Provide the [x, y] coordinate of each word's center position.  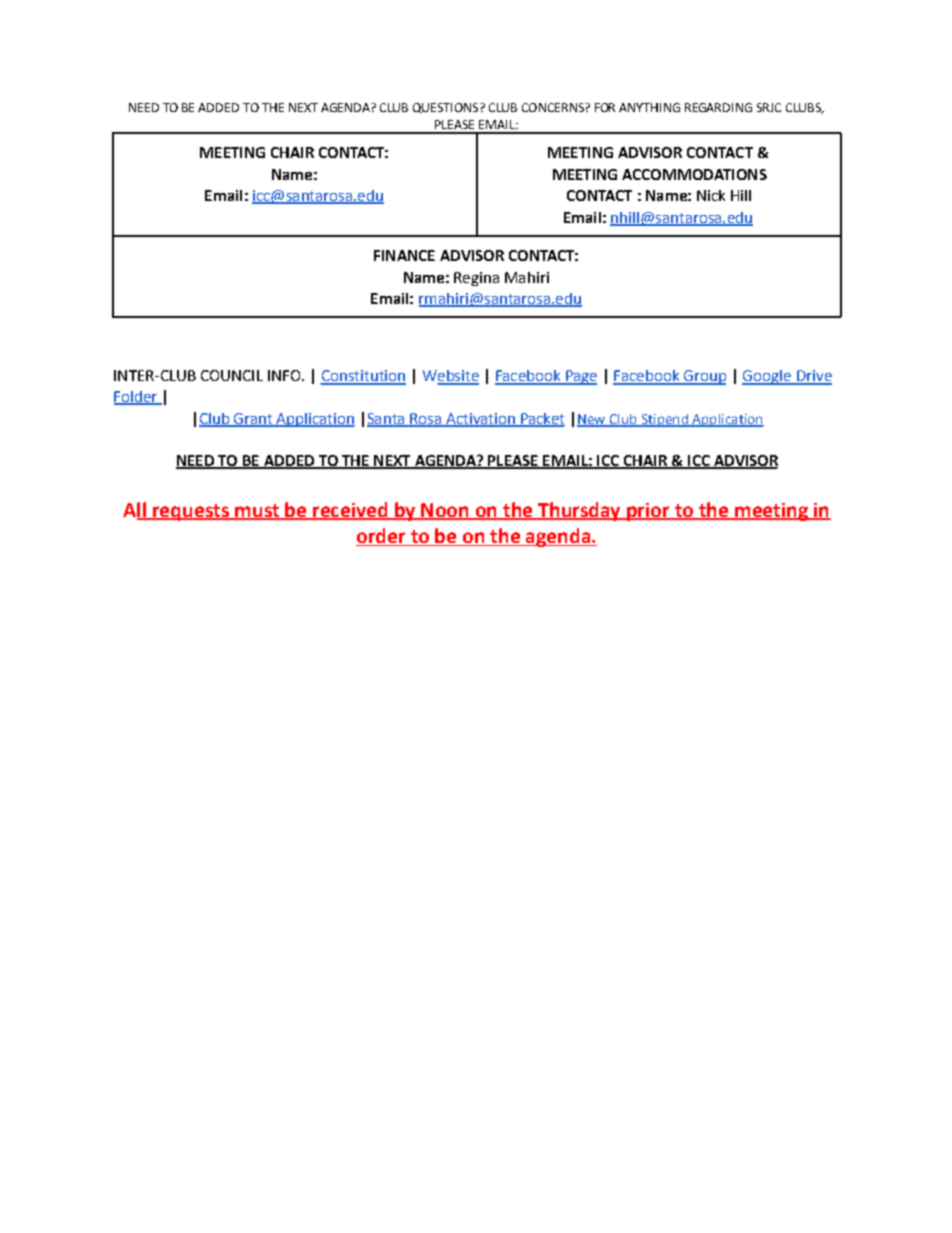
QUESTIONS [445, 108]
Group [704, 377]
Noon [445, 511]
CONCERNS [554, 107]
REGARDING [718, 107]
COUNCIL [232, 375]
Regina [476, 279]
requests [191, 512]
